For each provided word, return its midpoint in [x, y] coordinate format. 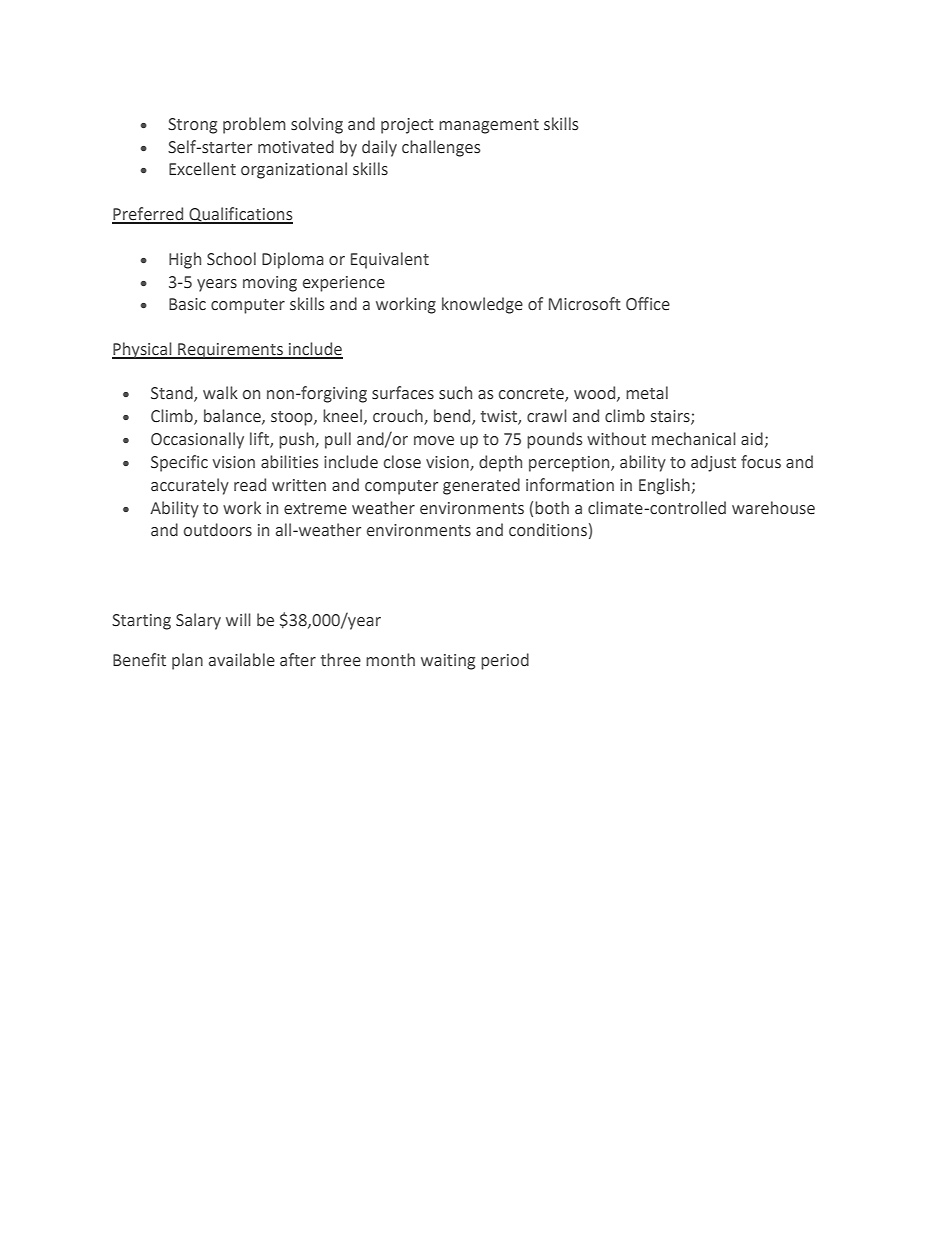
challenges [441, 148]
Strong [192, 126]
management [489, 126]
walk [220, 393]
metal [647, 393]
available [242, 660]
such [455, 393]
